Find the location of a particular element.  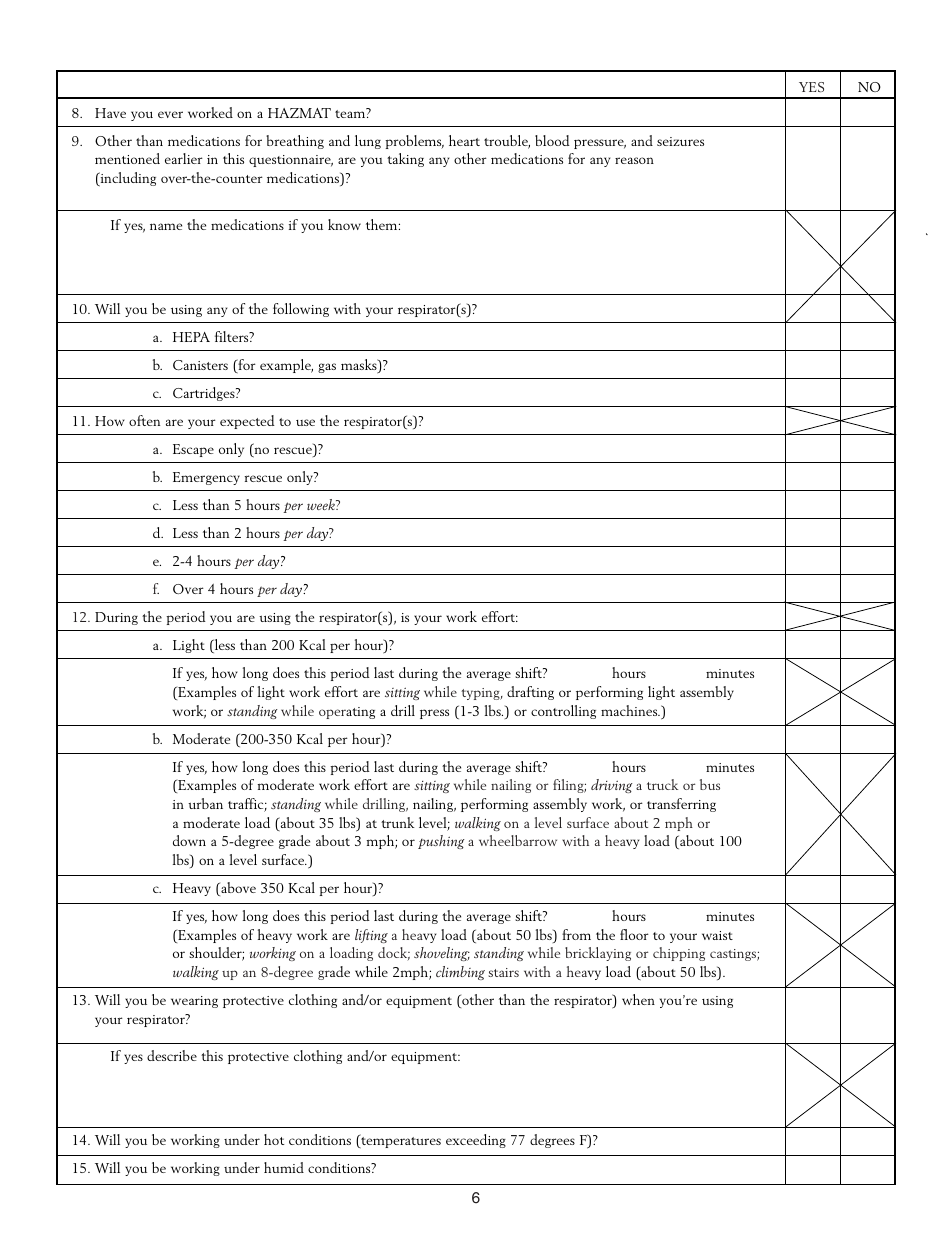

operating is located at coordinates (347, 713).
